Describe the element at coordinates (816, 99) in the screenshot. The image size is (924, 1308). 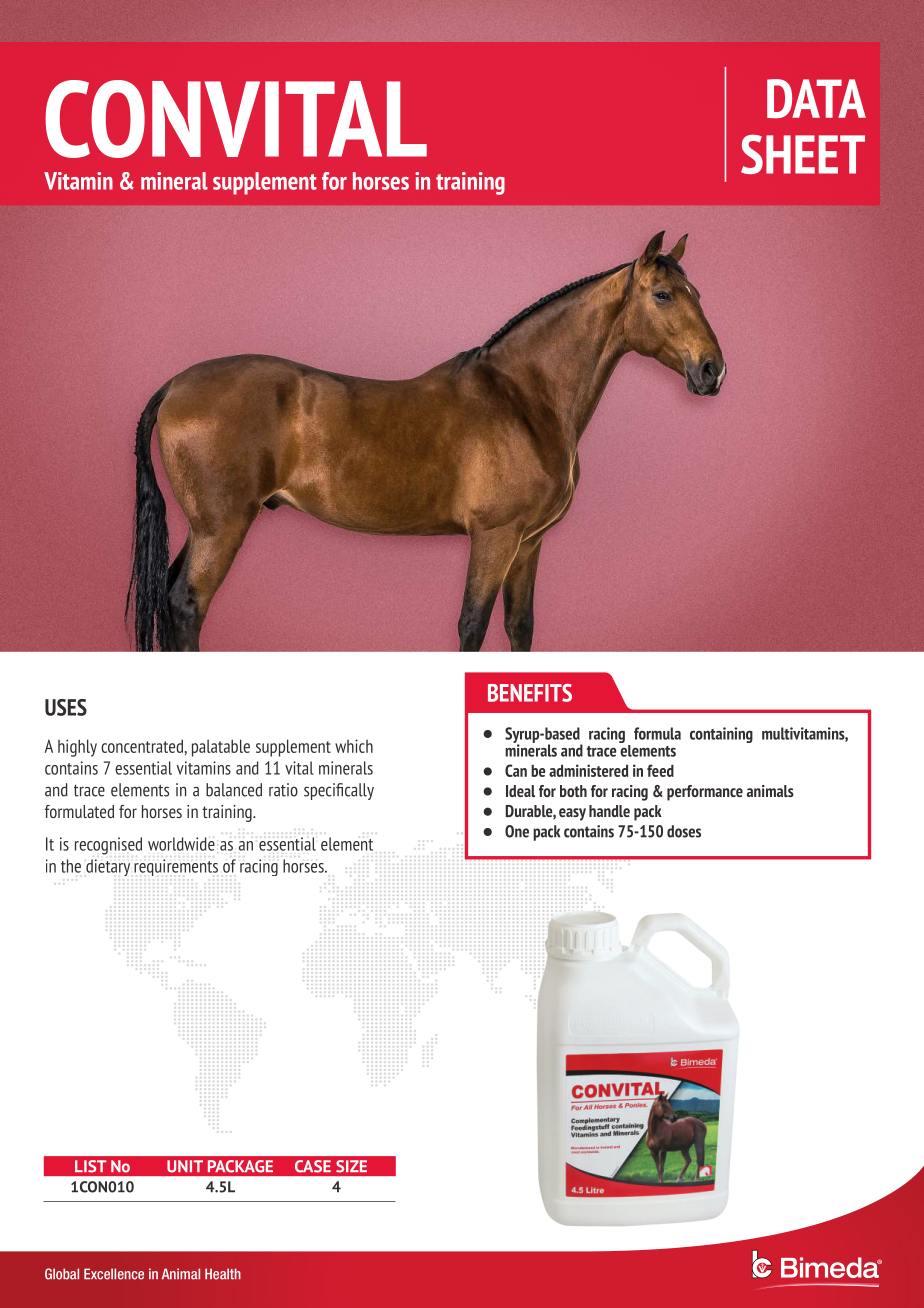
I see `DATA` at that location.
